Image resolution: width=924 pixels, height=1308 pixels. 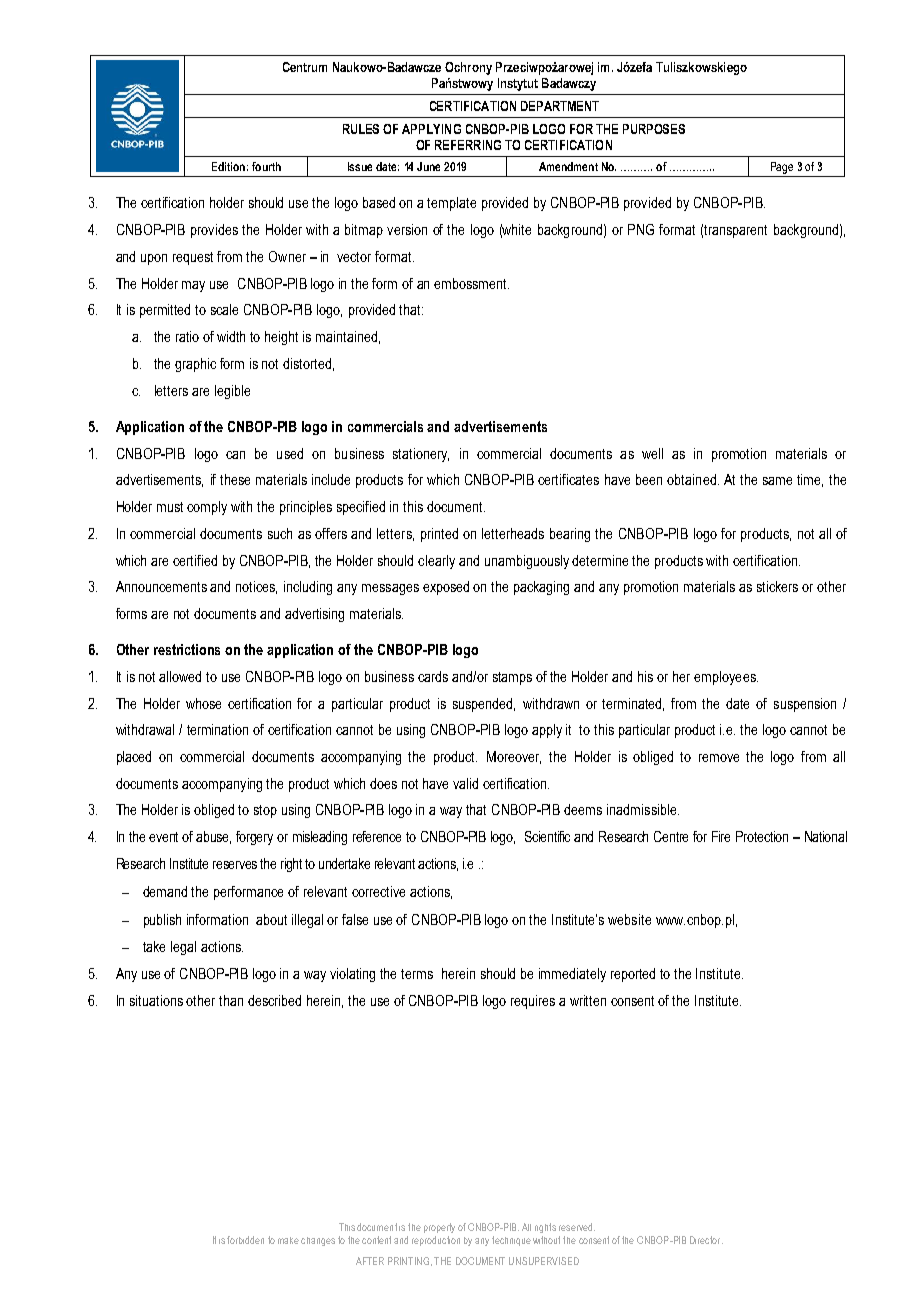 What do you see at coordinates (213, 837) in the screenshot?
I see `abuse` at bounding box center [213, 837].
